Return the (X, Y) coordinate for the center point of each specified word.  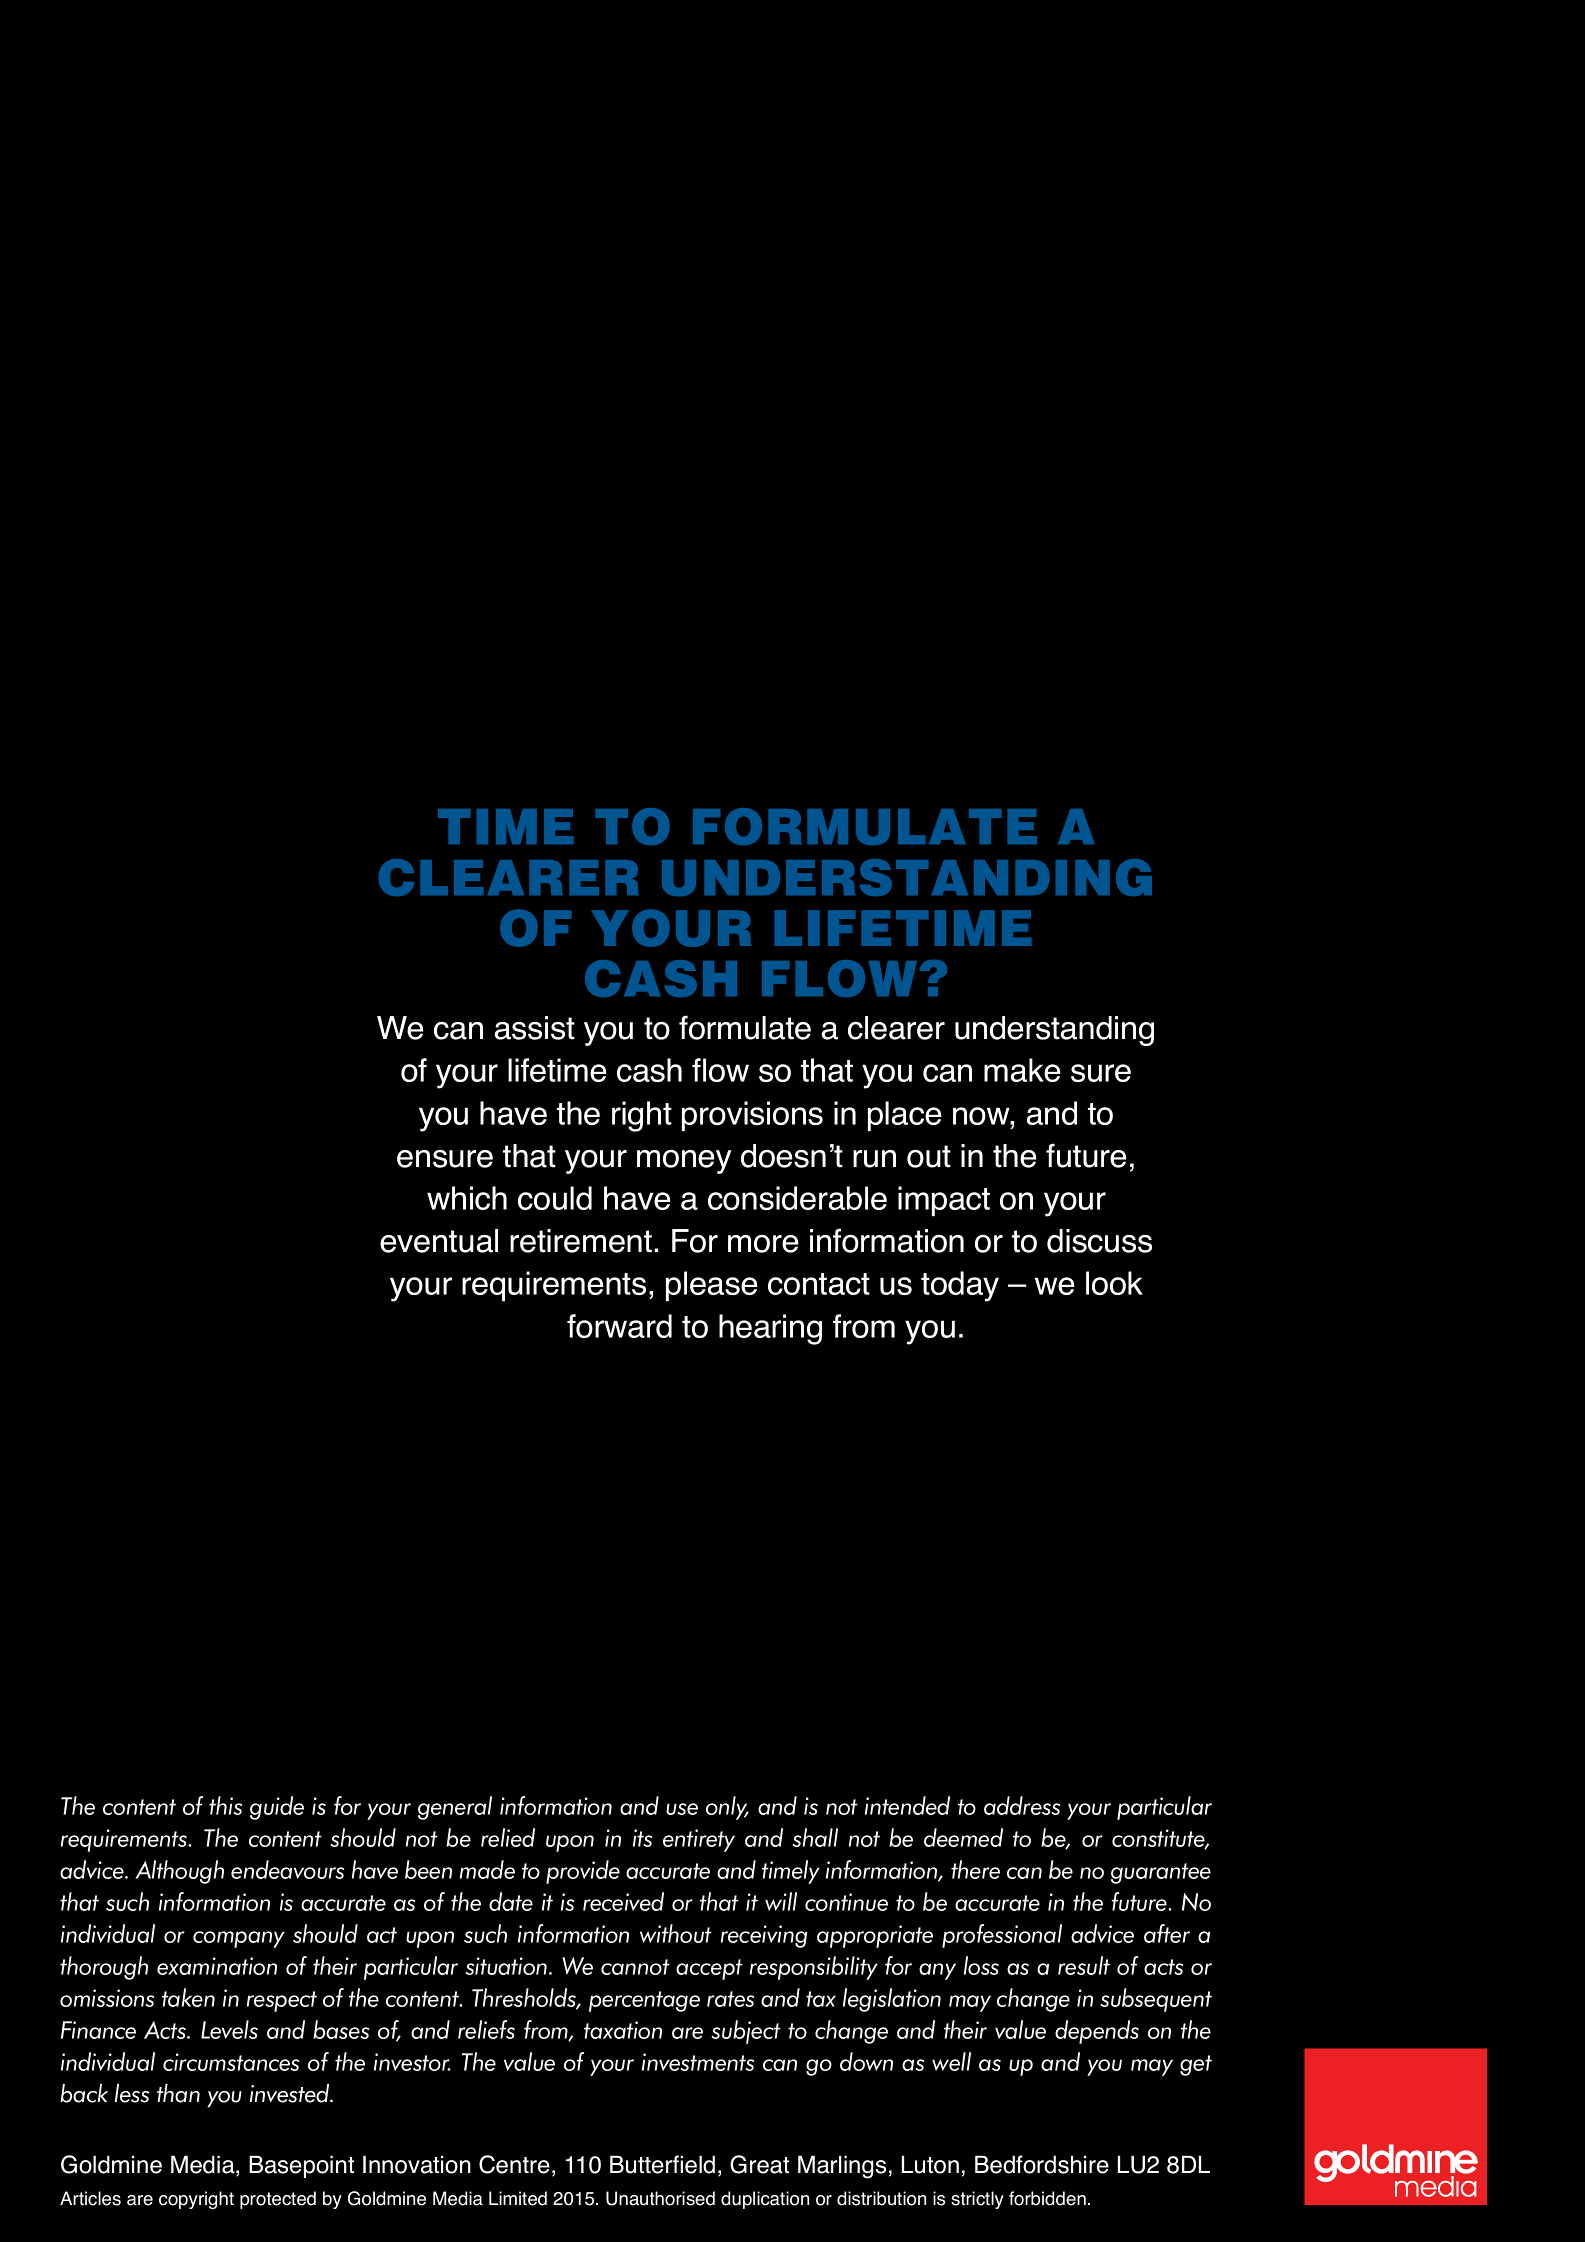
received (623, 1901)
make (1022, 1070)
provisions (752, 1116)
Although (179, 1872)
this (225, 1805)
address (1022, 1805)
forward (619, 1326)
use (682, 1809)
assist (535, 1028)
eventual (439, 1241)
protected (278, 2200)
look (1114, 1283)
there (975, 1869)
